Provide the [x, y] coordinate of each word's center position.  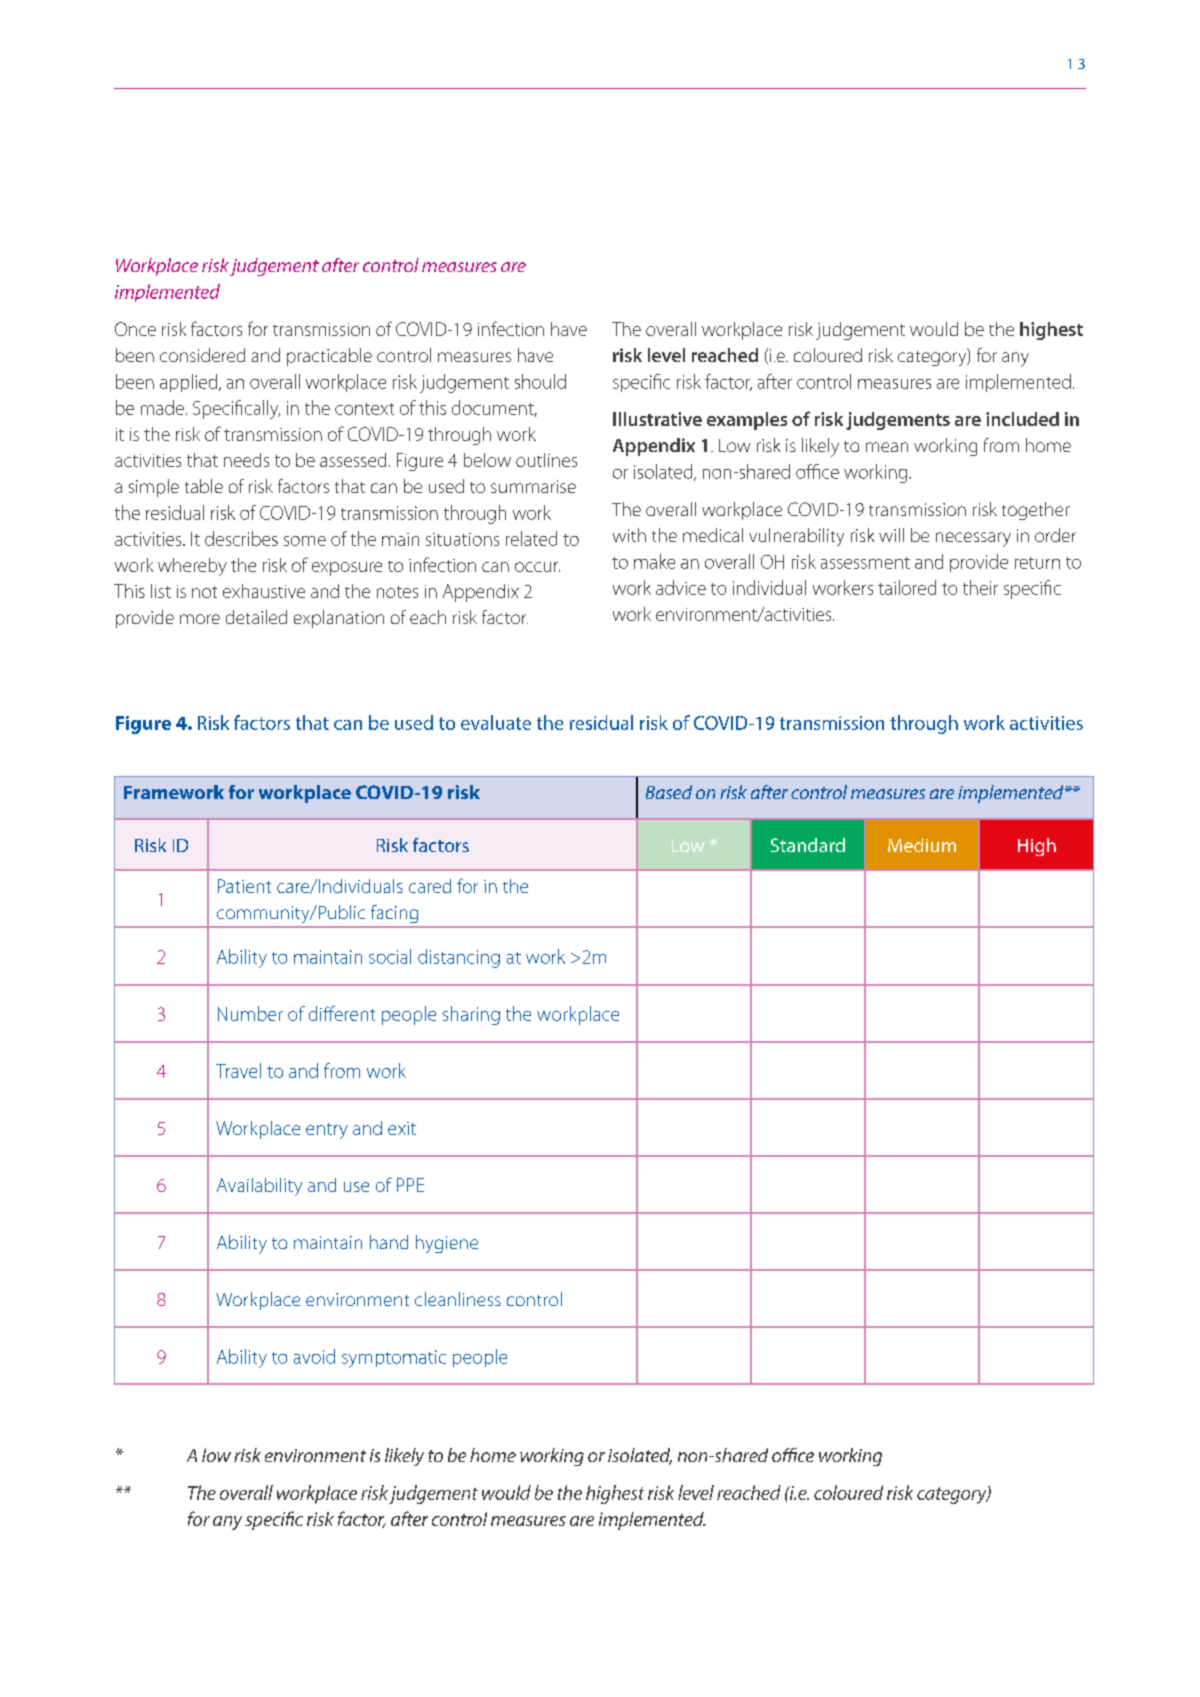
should [540, 381]
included [1022, 419]
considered [202, 355]
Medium [922, 845]
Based [669, 792]
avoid [314, 1356]
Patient [244, 886]
